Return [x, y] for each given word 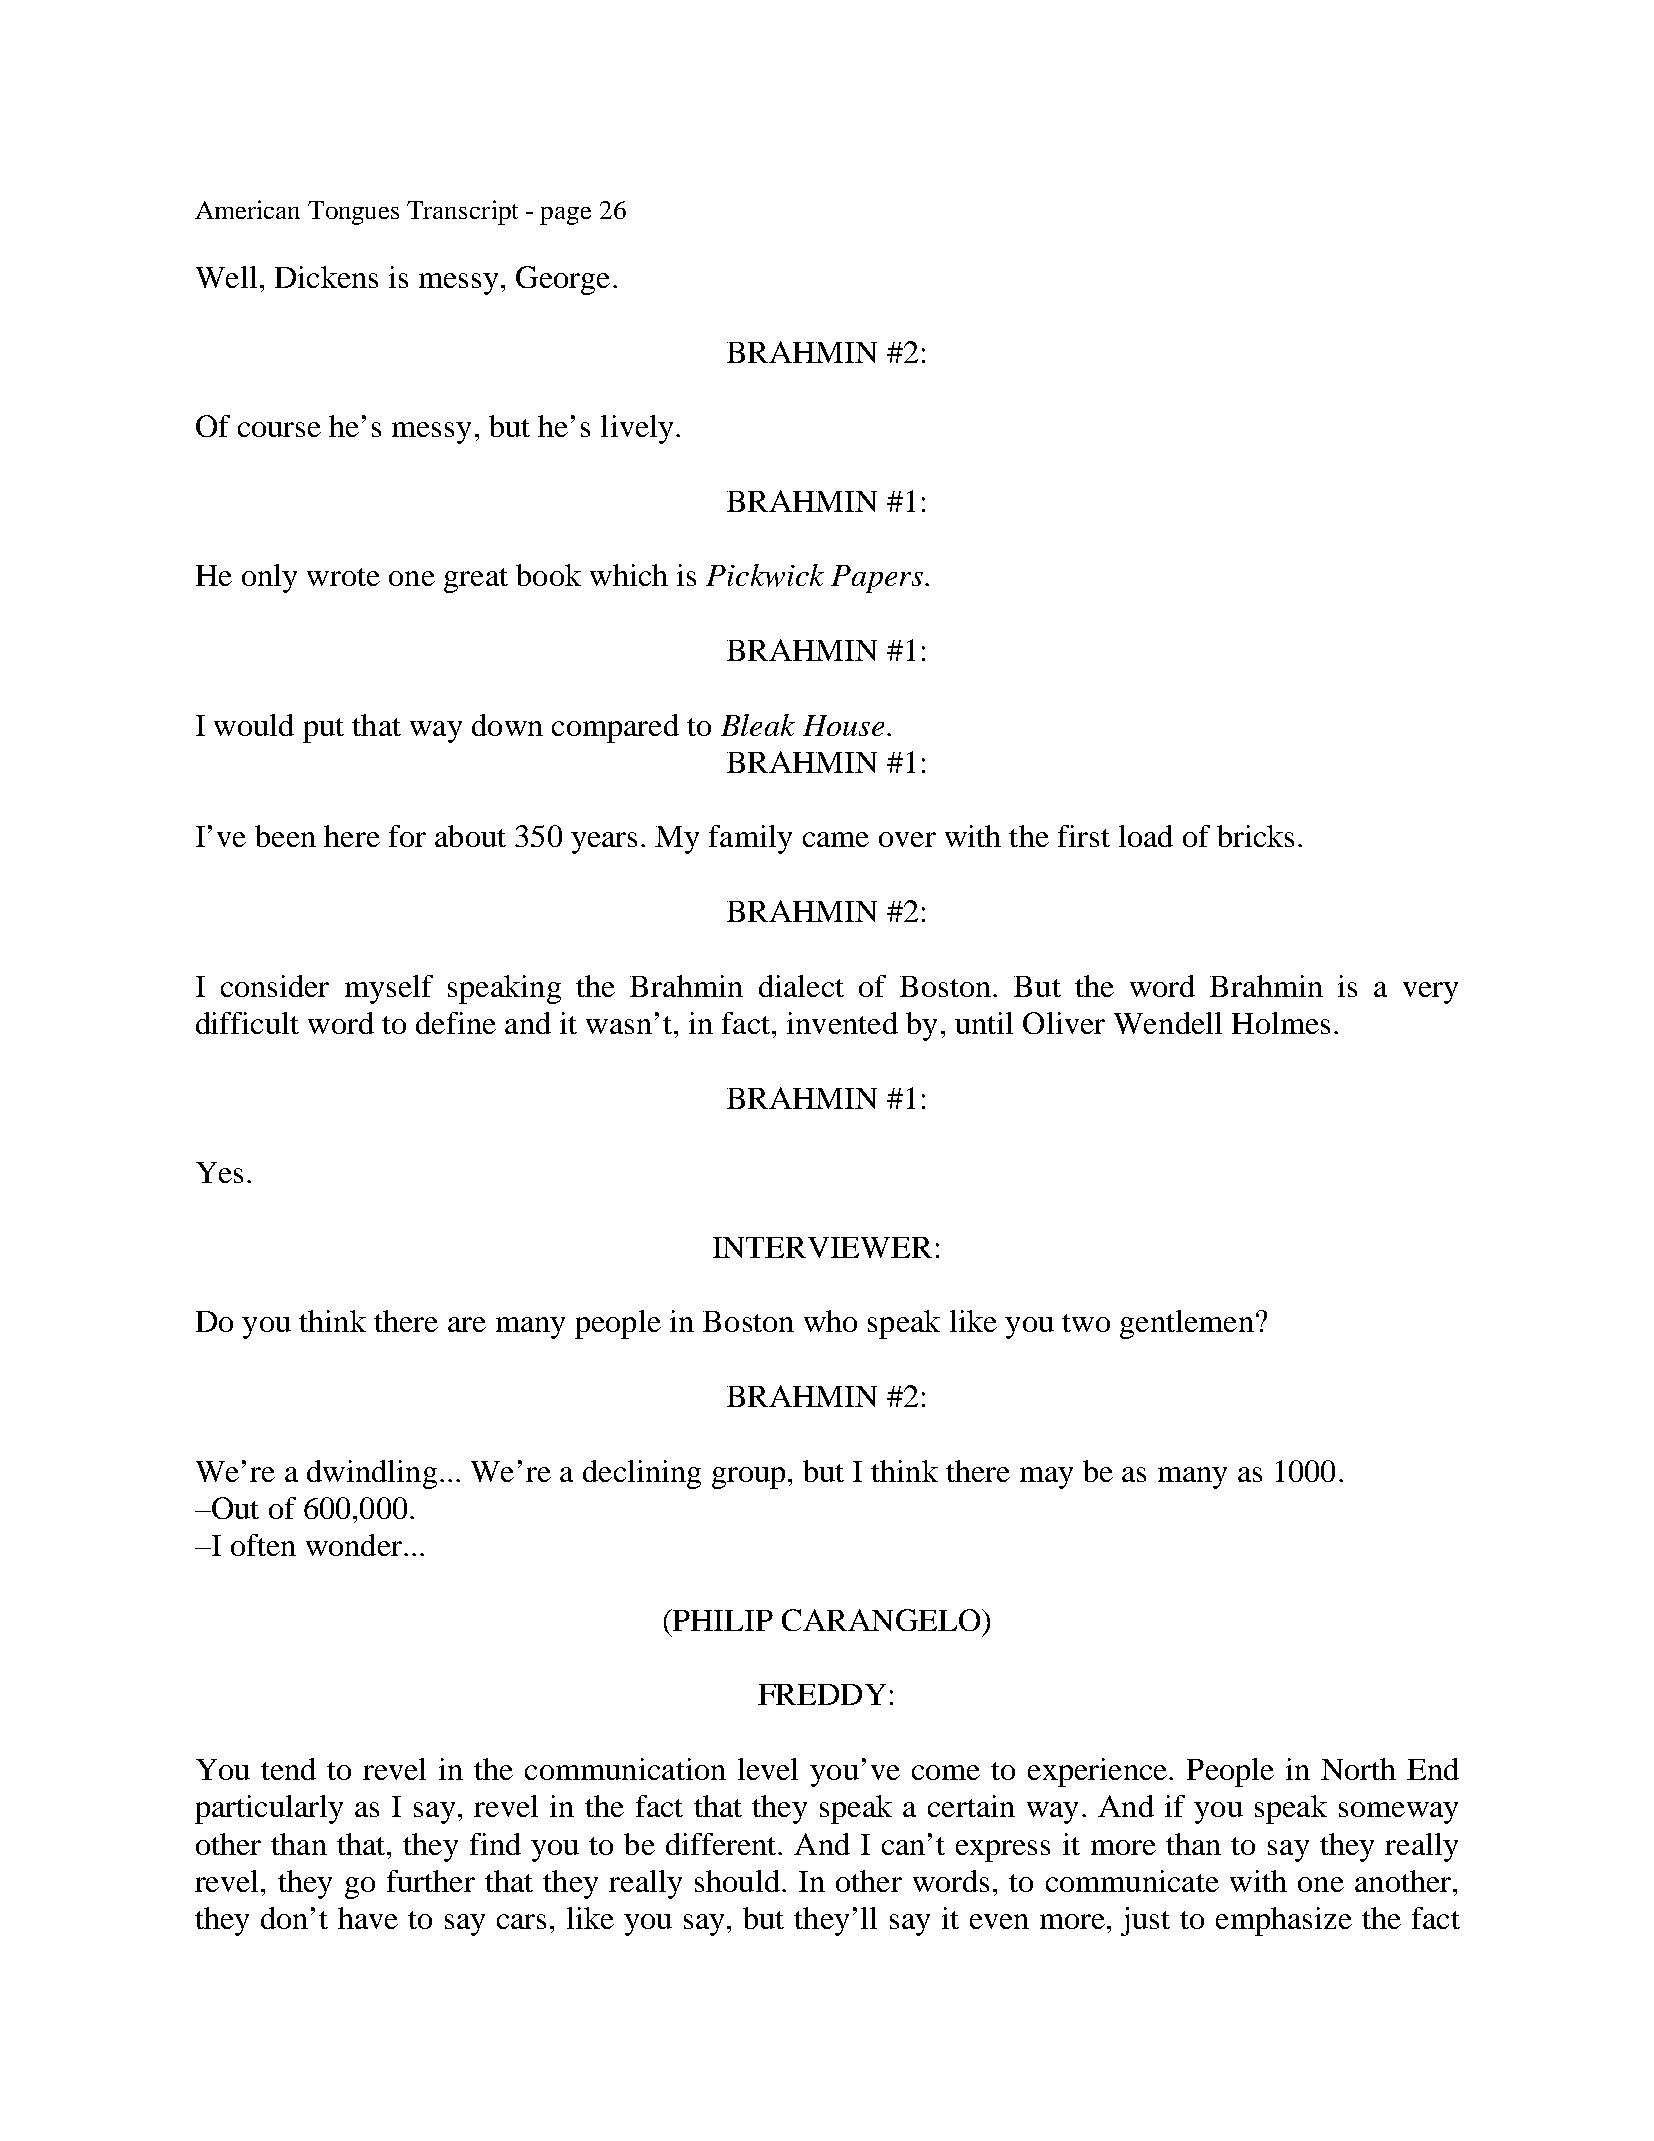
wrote [343, 577]
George [563, 280]
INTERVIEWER [822, 1247]
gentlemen [1187, 1324]
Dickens [326, 277]
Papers [877, 579]
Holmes [1281, 1023]
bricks [1255, 836]
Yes [219, 1172]
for [407, 836]
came [836, 839]
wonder [354, 1545]
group [748, 1478]
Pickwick [765, 575]
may [1046, 1478]
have [368, 1918]
